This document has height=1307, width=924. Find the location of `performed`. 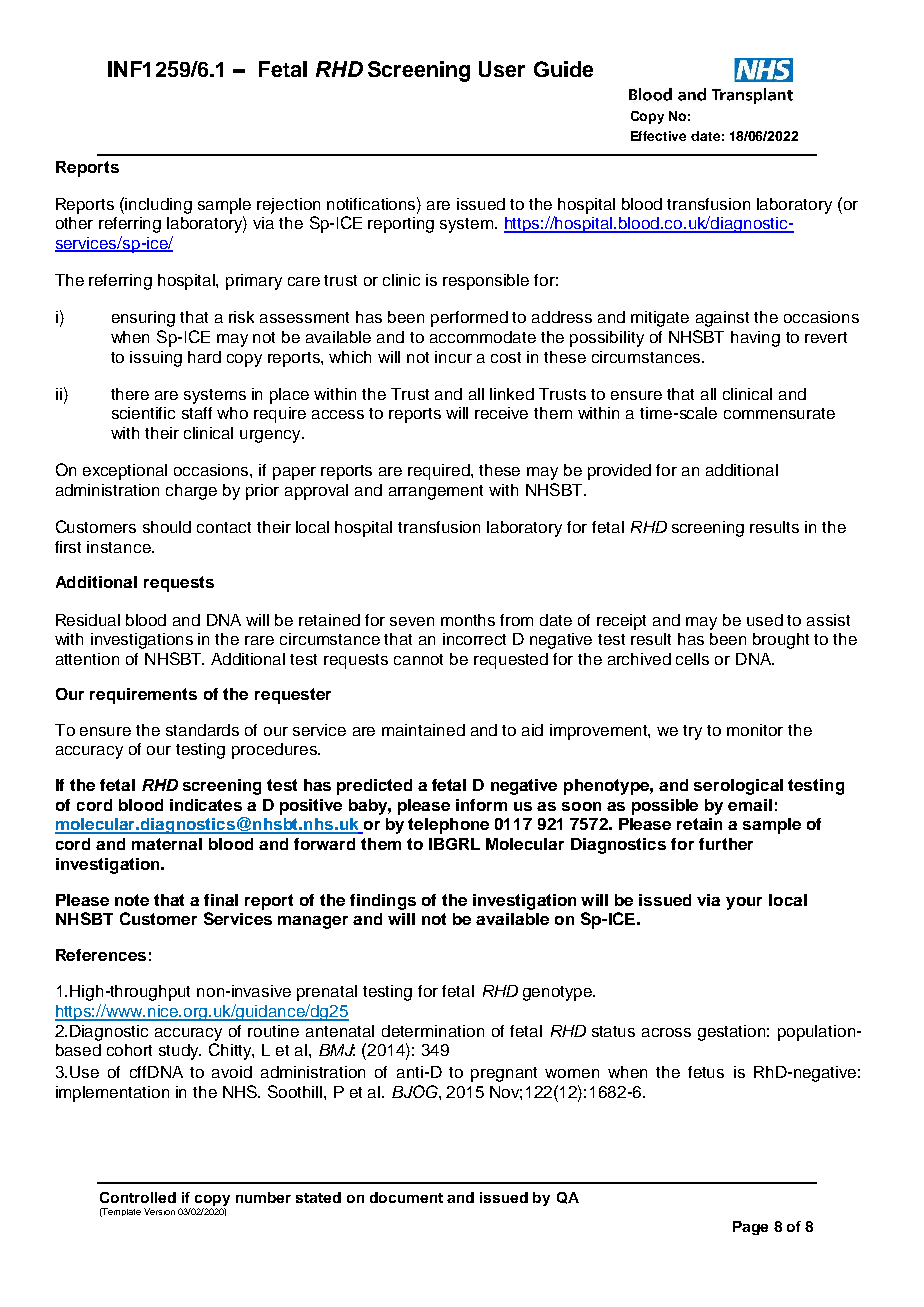

performed is located at coordinates (469, 319).
